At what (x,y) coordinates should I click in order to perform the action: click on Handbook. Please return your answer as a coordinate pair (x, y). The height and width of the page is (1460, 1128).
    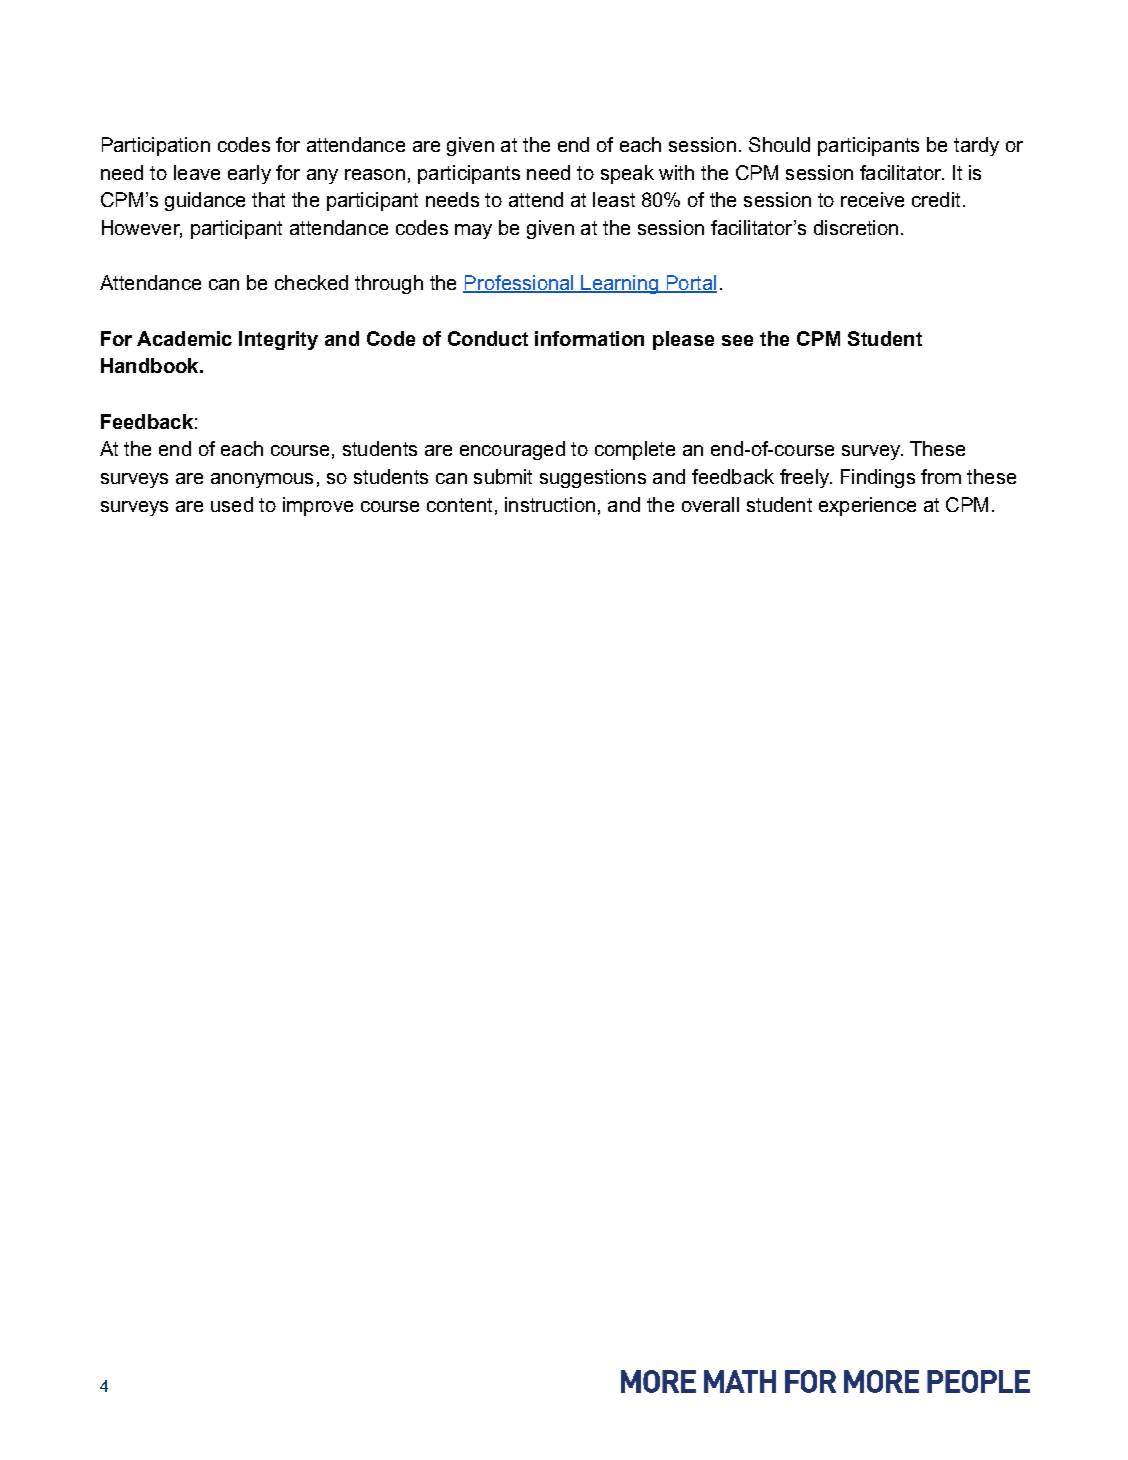
    Looking at the image, I should click on (151, 365).
